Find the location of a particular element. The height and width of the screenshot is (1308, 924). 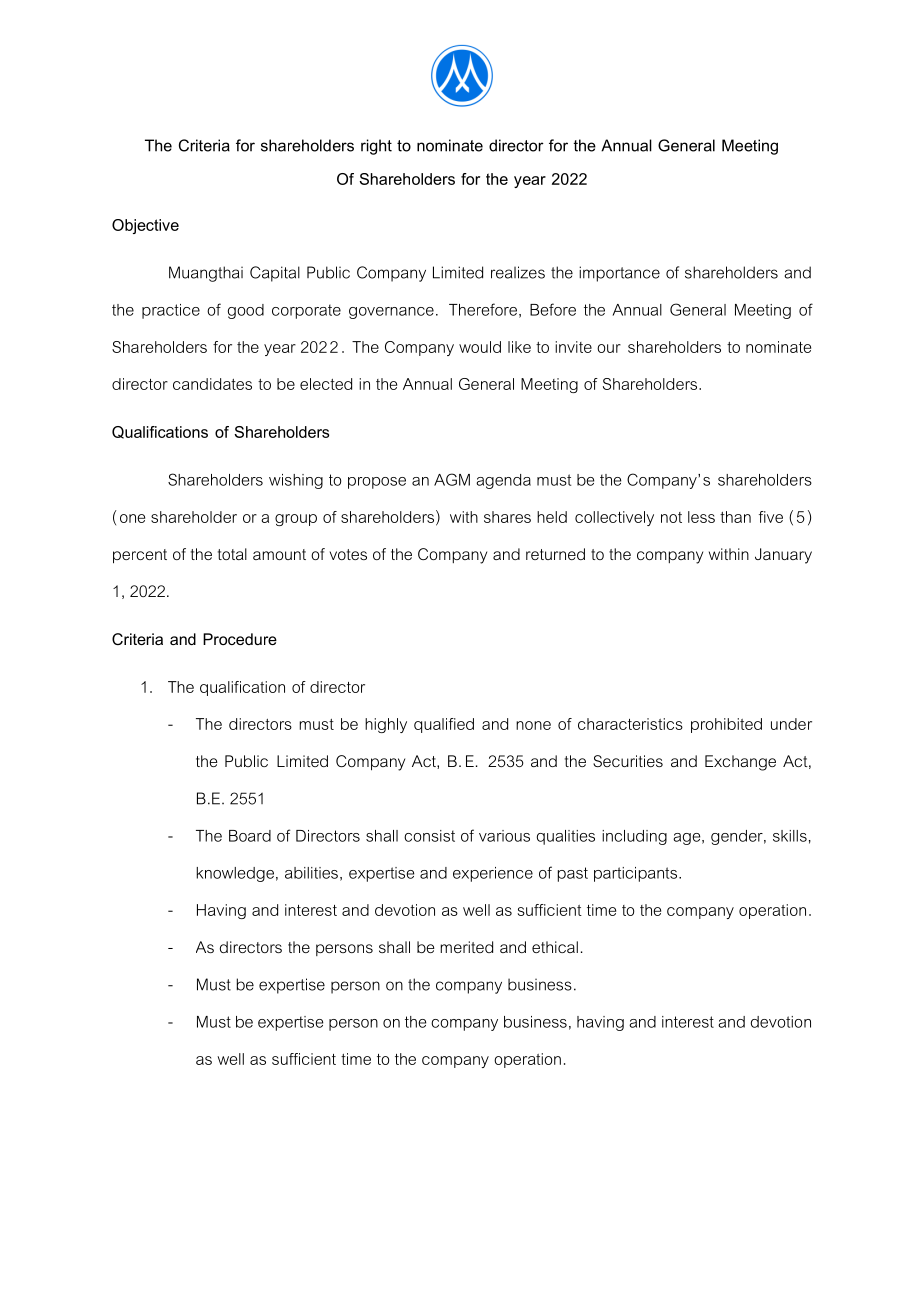

right is located at coordinates (376, 147).
